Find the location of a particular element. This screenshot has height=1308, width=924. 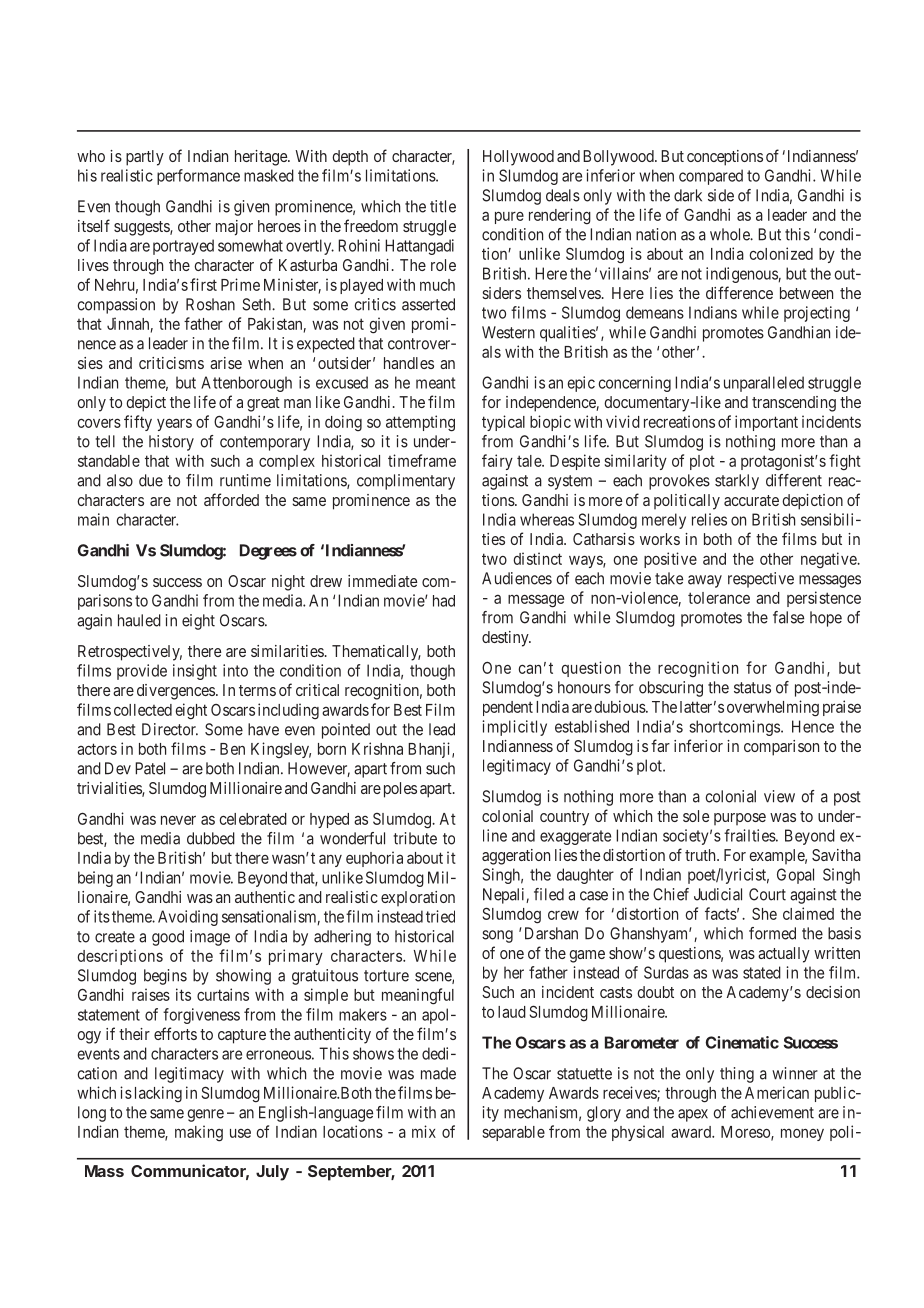

mix is located at coordinates (424, 1131).
